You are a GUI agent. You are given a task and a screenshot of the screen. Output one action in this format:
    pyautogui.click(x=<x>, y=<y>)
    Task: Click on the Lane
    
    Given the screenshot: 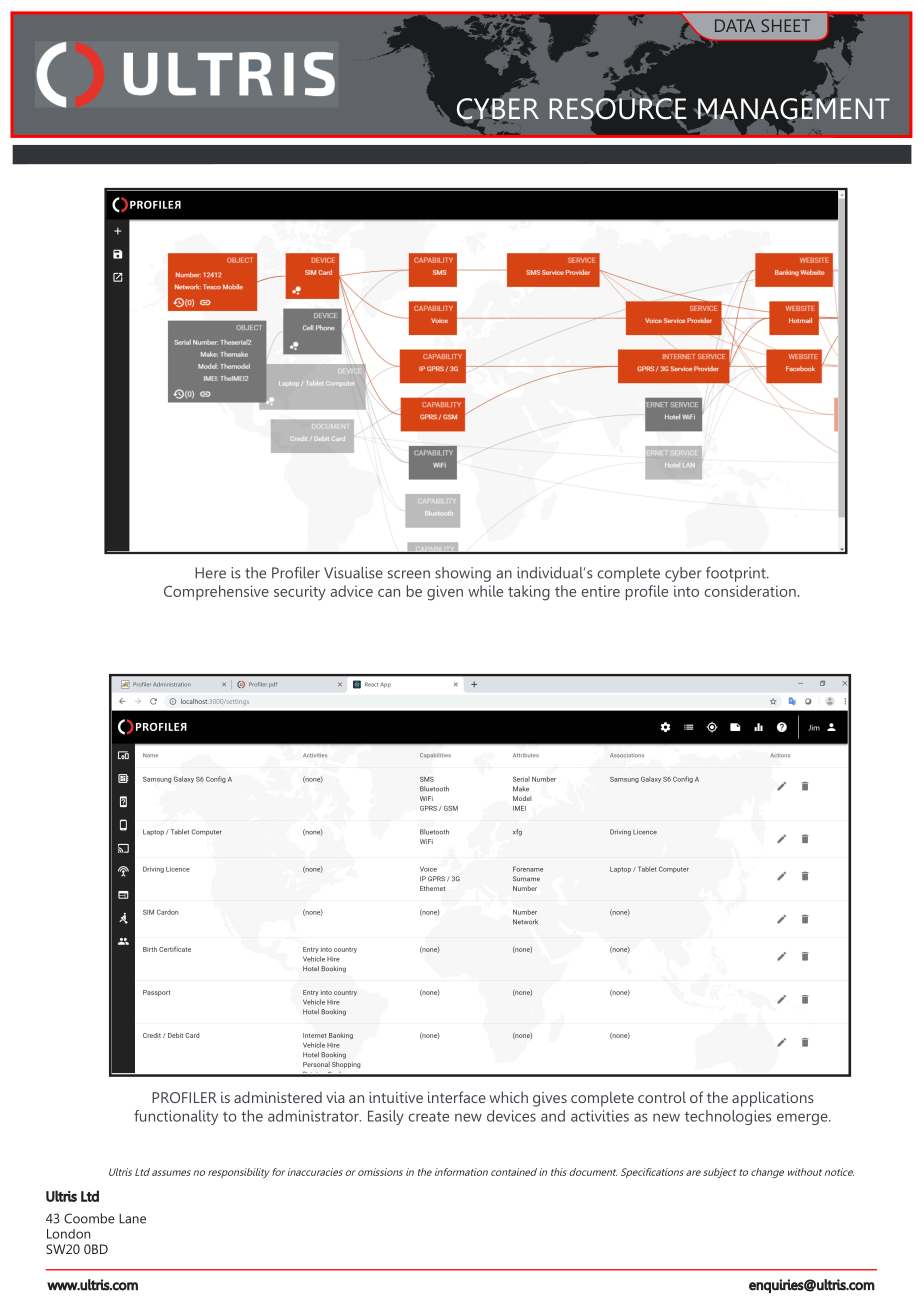 What is the action you would take?
    pyautogui.click(x=132, y=1219)
